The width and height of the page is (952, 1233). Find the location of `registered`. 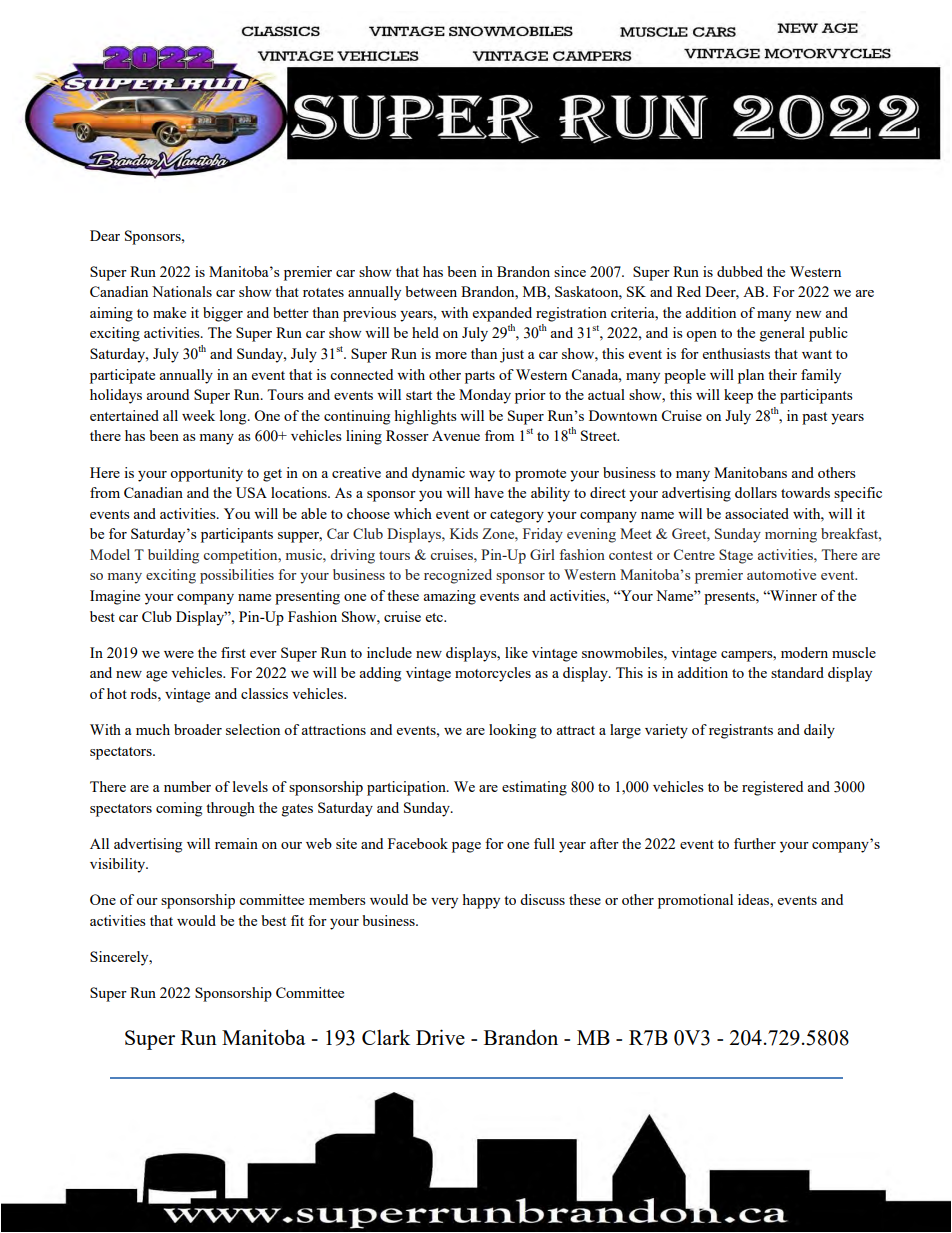

registered is located at coordinates (772, 788).
